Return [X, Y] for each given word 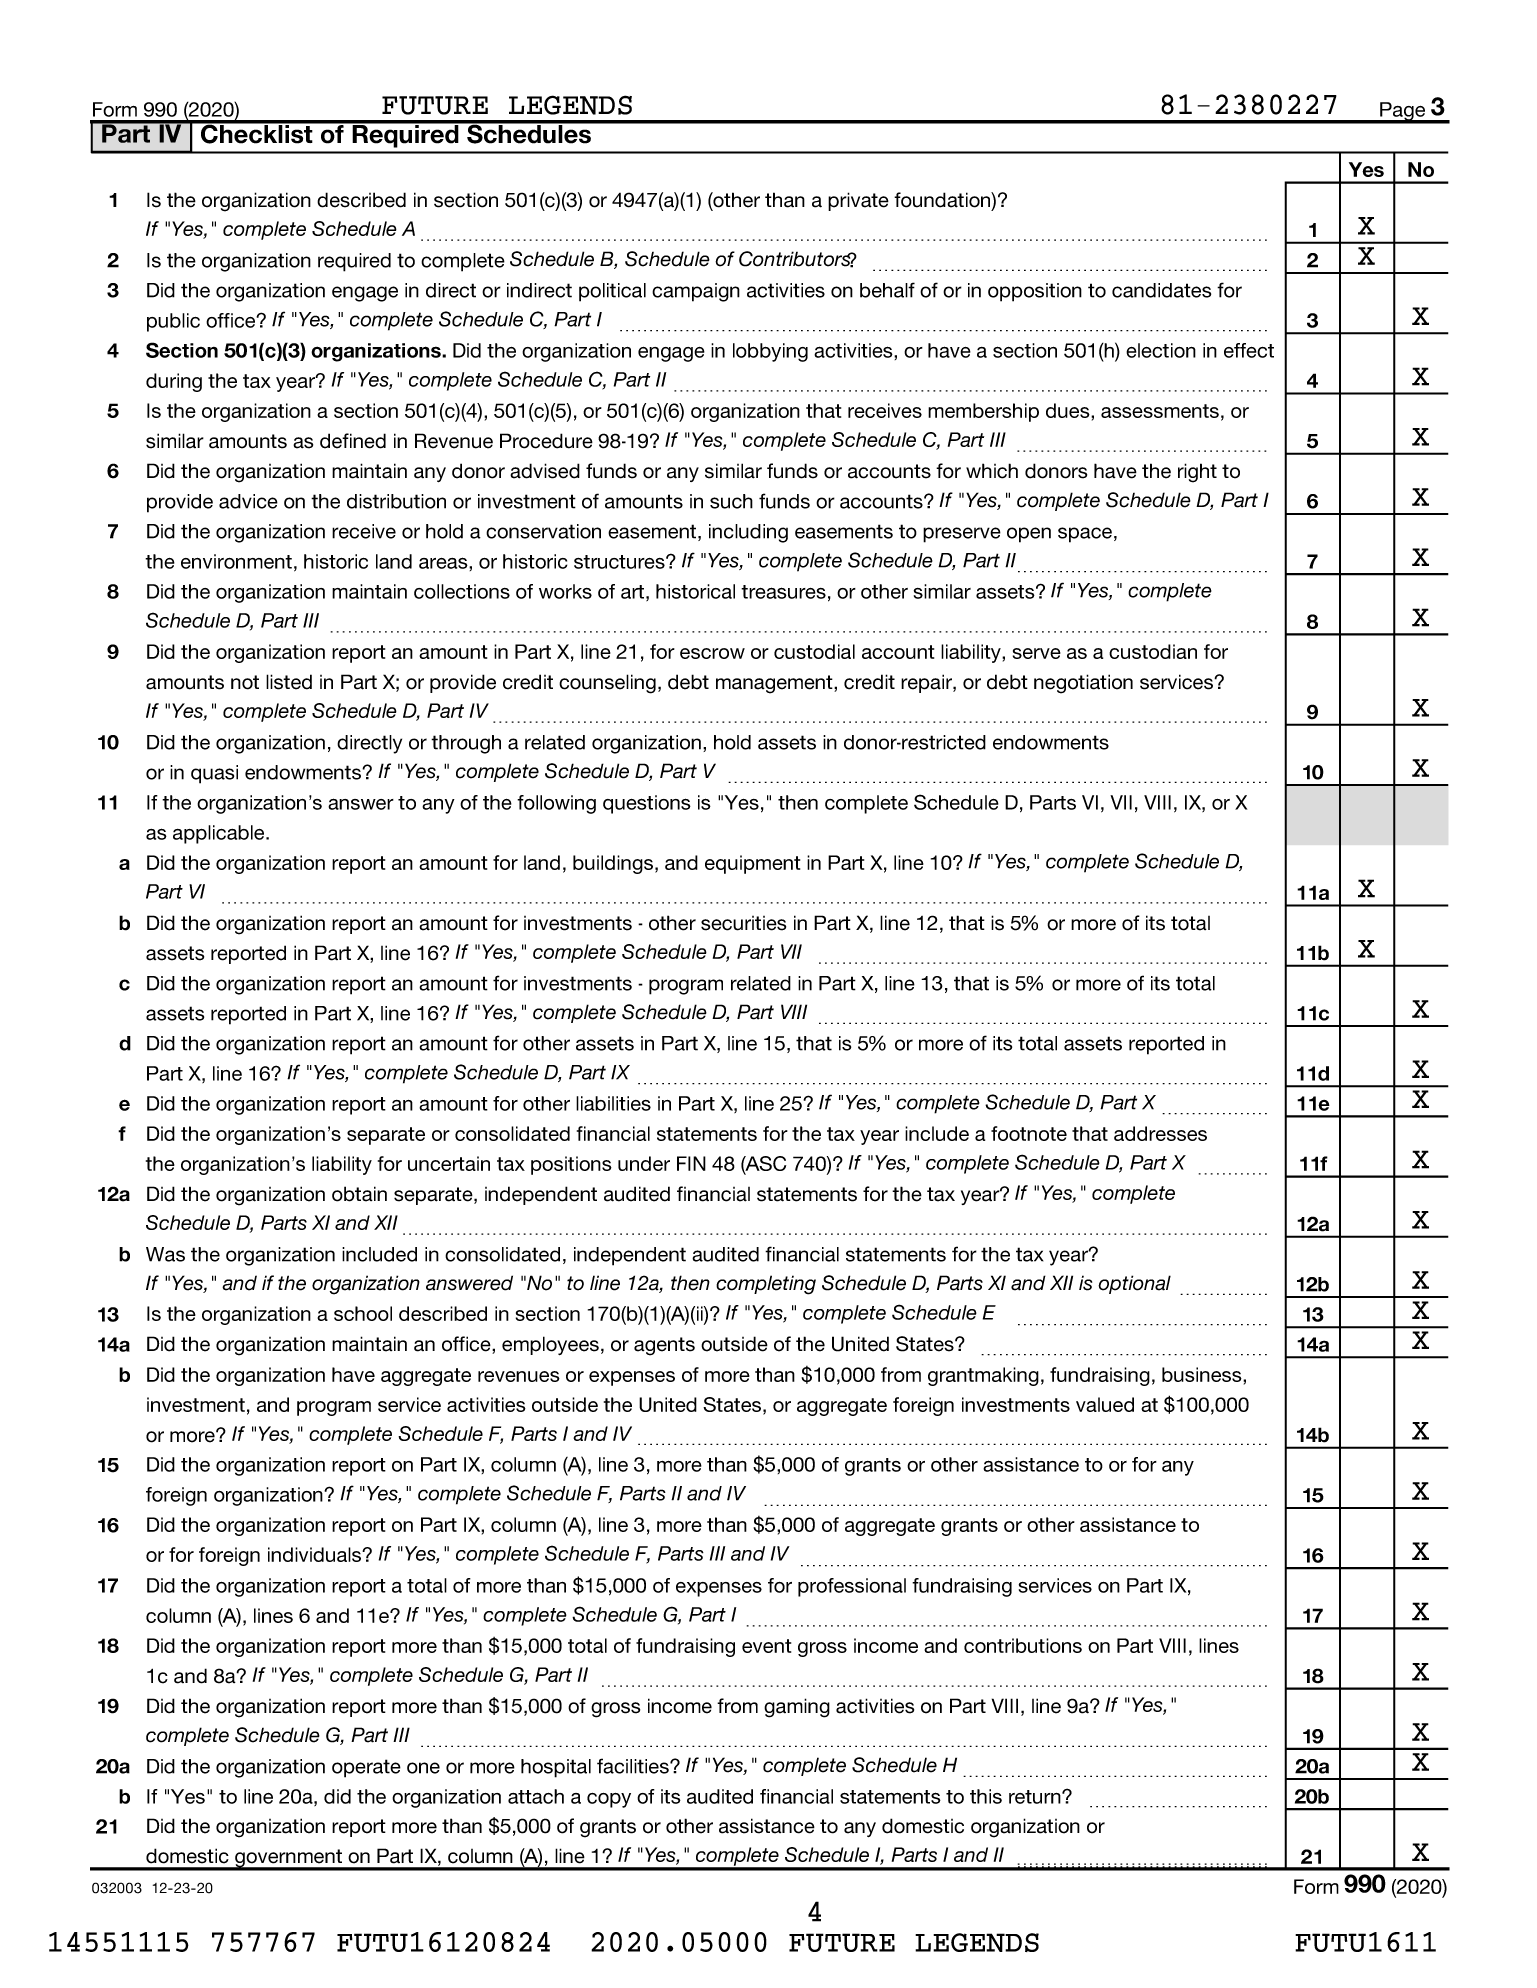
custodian [1153, 651]
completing [766, 1285]
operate [366, 1768]
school [363, 1313]
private [858, 201]
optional [1134, 1284]
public [173, 322]
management [775, 684]
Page [1403, 112]
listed [289, 682]
